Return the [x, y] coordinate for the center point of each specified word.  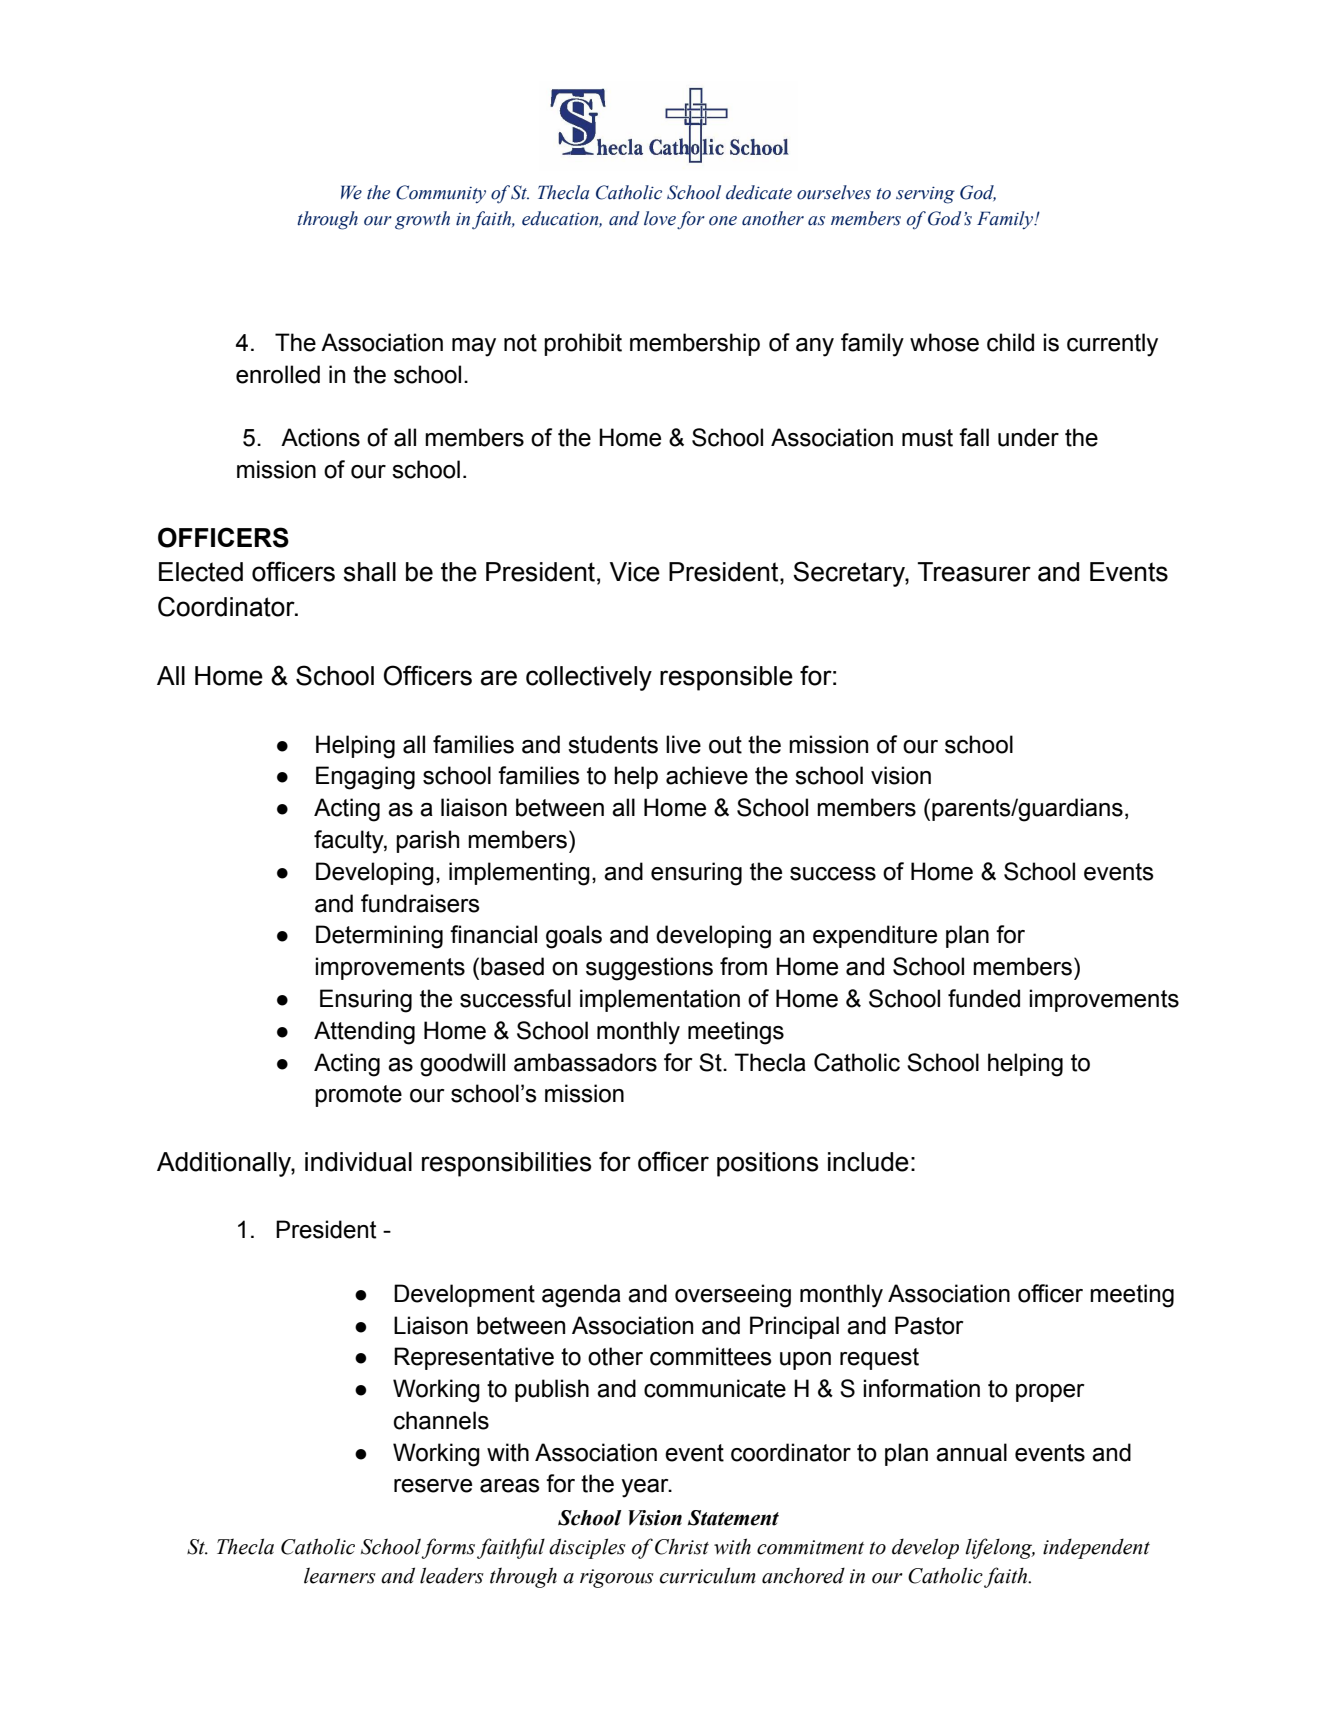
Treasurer [974, 572]
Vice [635, 572]
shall [370, 572]
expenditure [875, 936]
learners [340, 1575]
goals [574, 937]
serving [925, 195]
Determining [379, 937]
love [660, 218]
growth [422, 220]
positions [767, 1164]
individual [358, 1162]
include [868, 1162]
